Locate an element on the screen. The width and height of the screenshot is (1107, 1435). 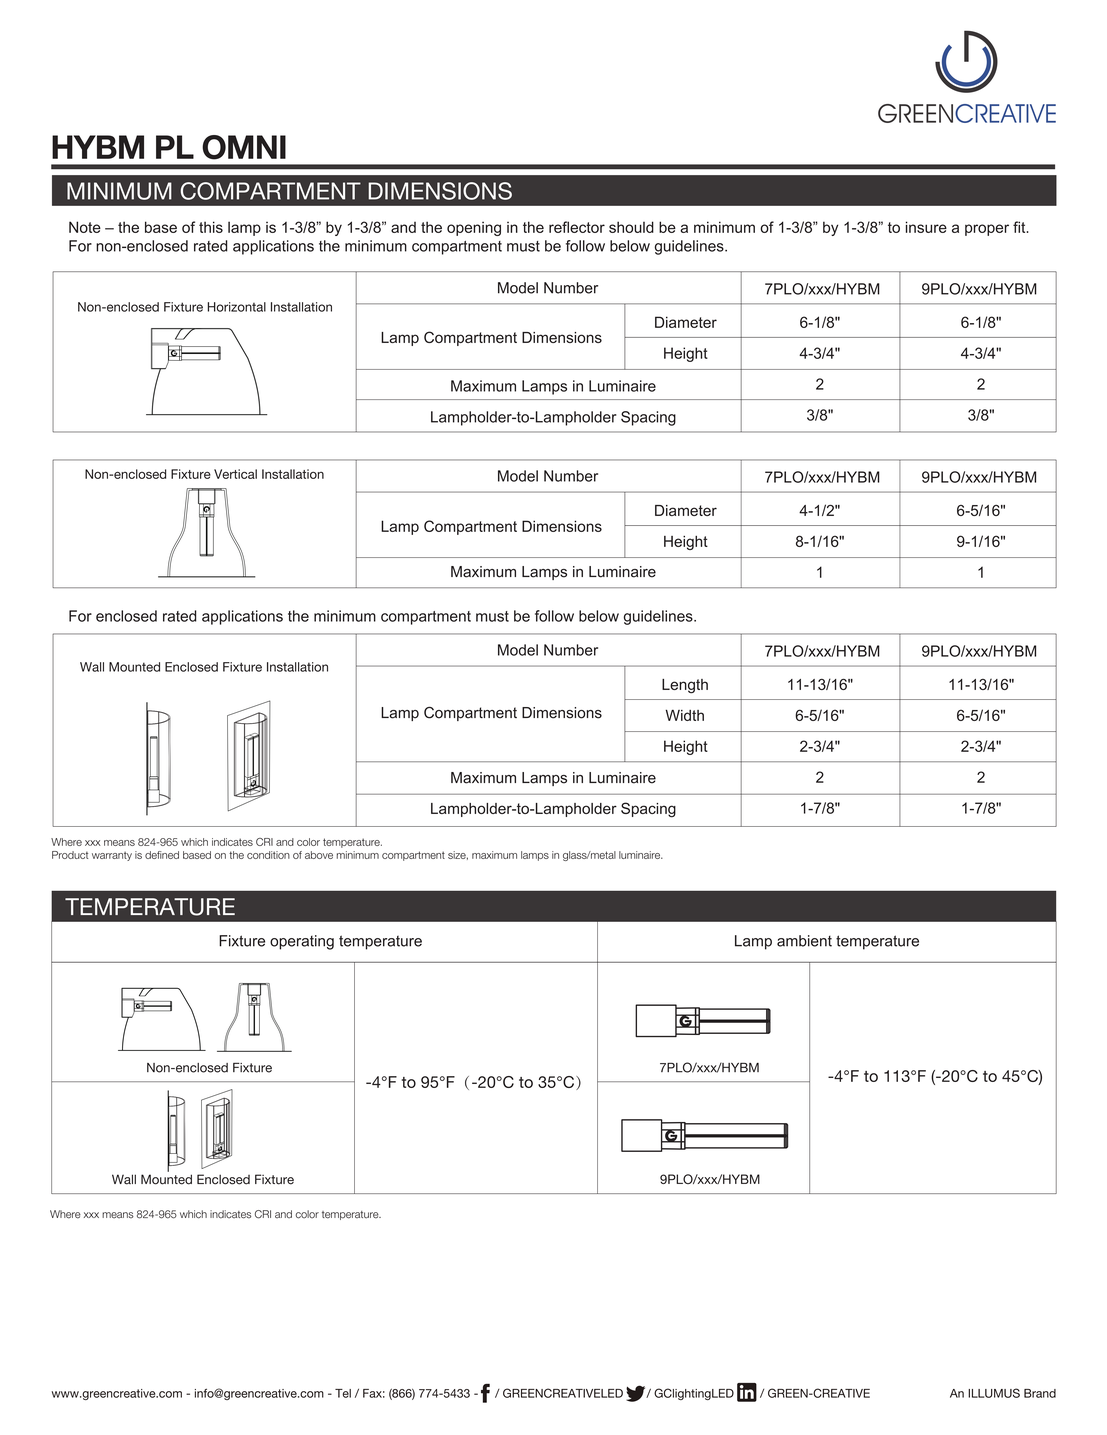
Length is located at coordinates (685, 686).
